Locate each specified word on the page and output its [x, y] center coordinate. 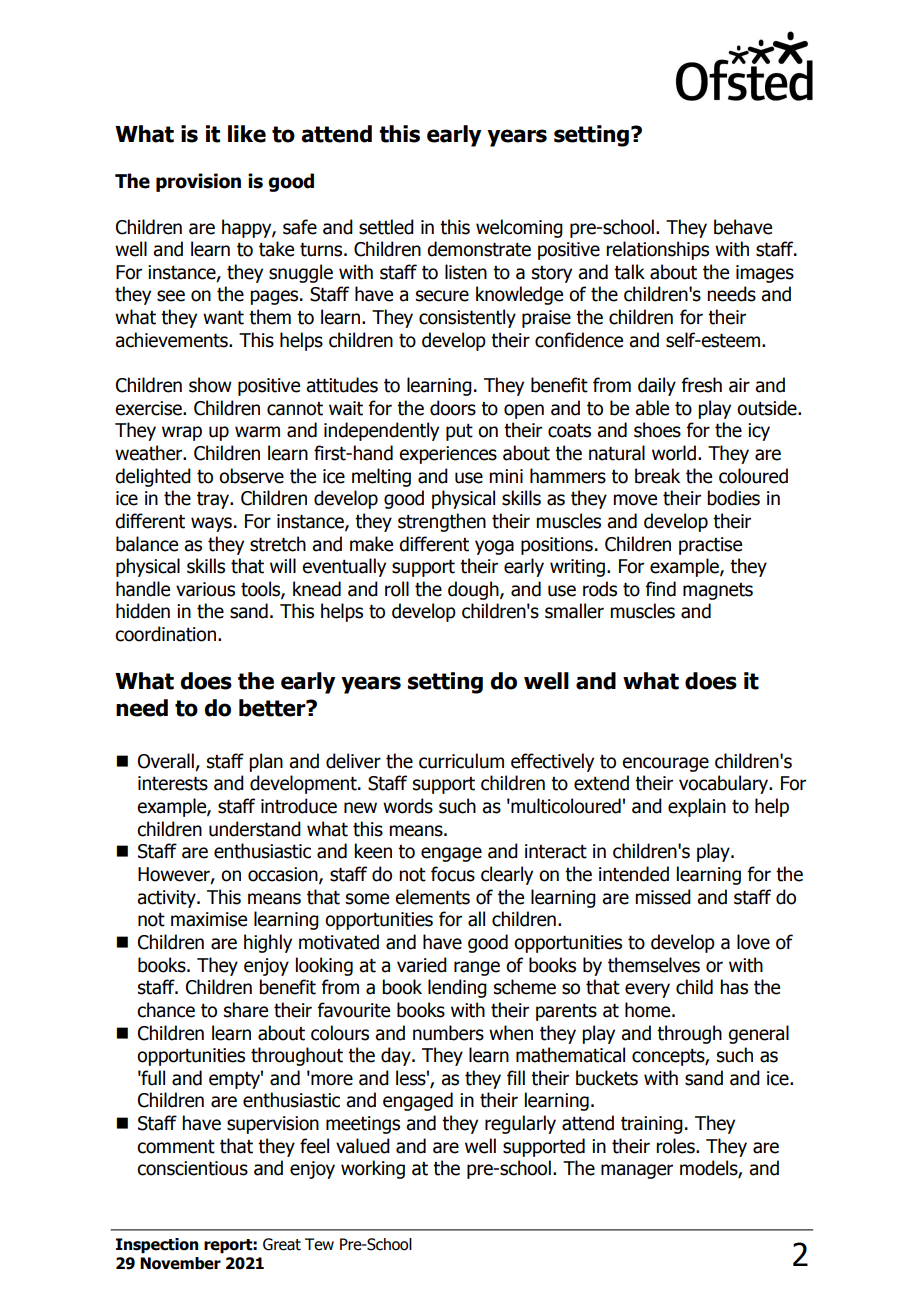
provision [198, 182]
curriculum [461, 761]
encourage [665, 764]
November [180, 1263]
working [373, 1169]
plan [266, 762]
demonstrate [479, 249]
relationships [657, 250]
